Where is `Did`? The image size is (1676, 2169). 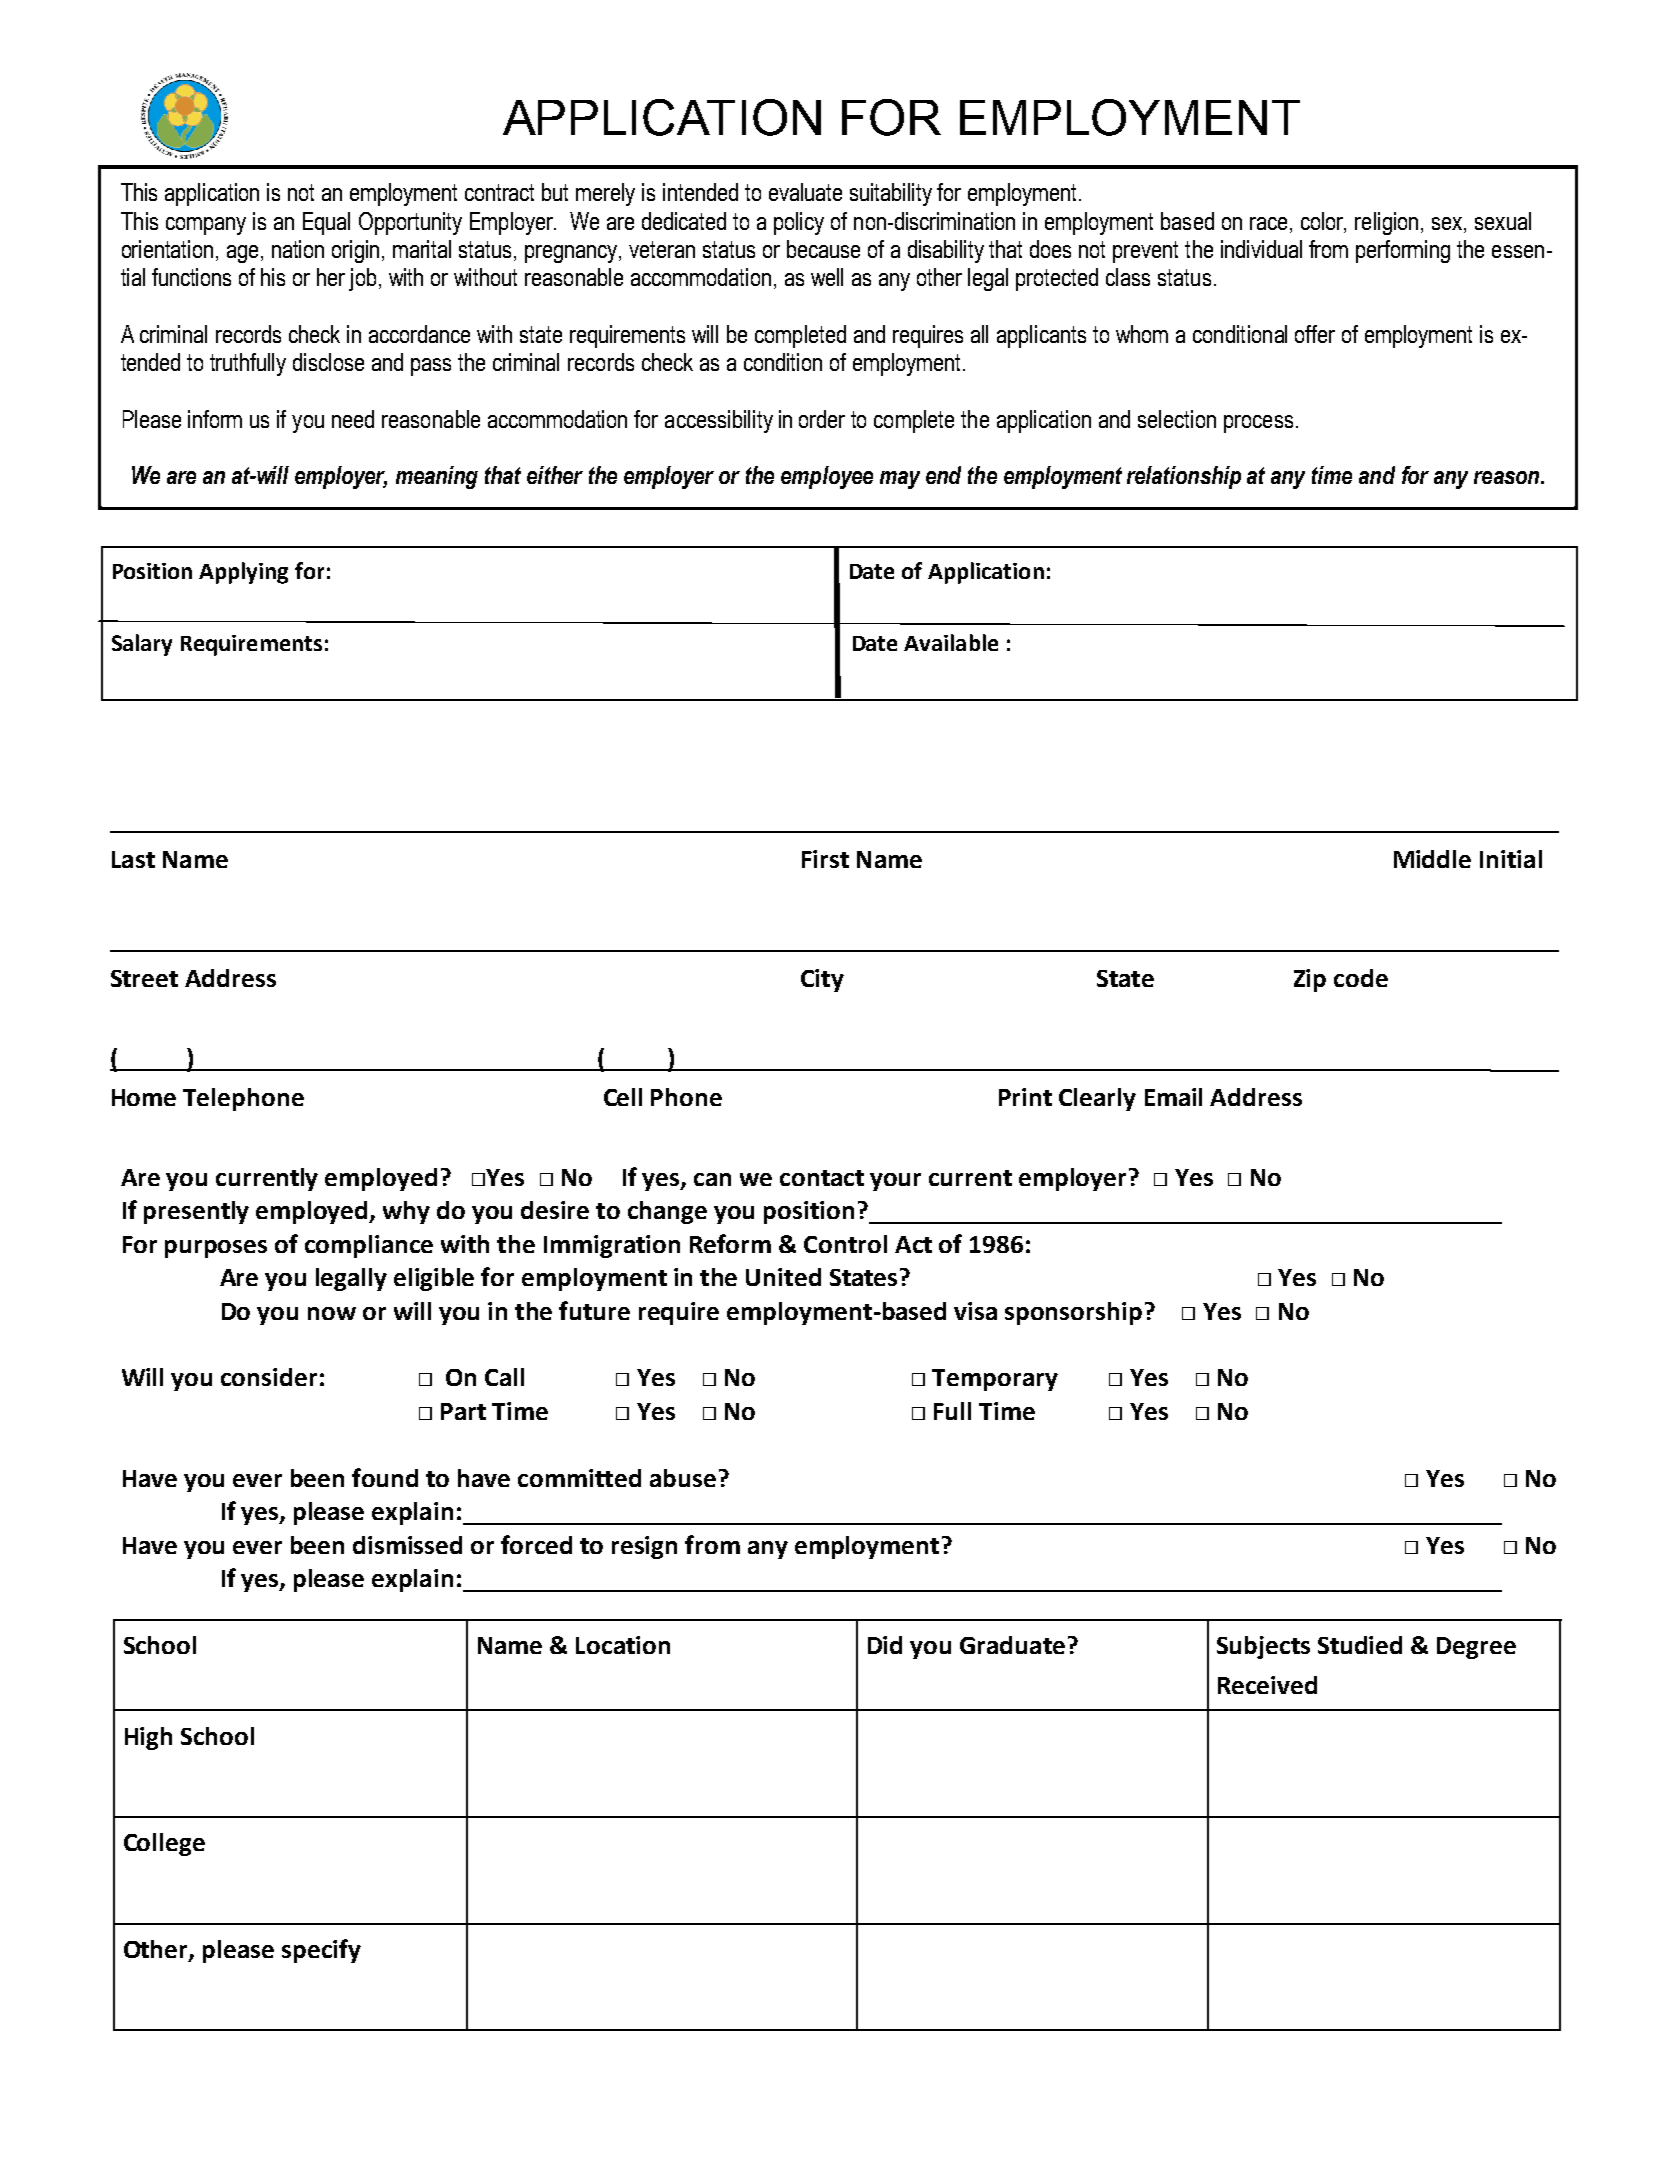 Did is located at coordinates (885, 1645).
